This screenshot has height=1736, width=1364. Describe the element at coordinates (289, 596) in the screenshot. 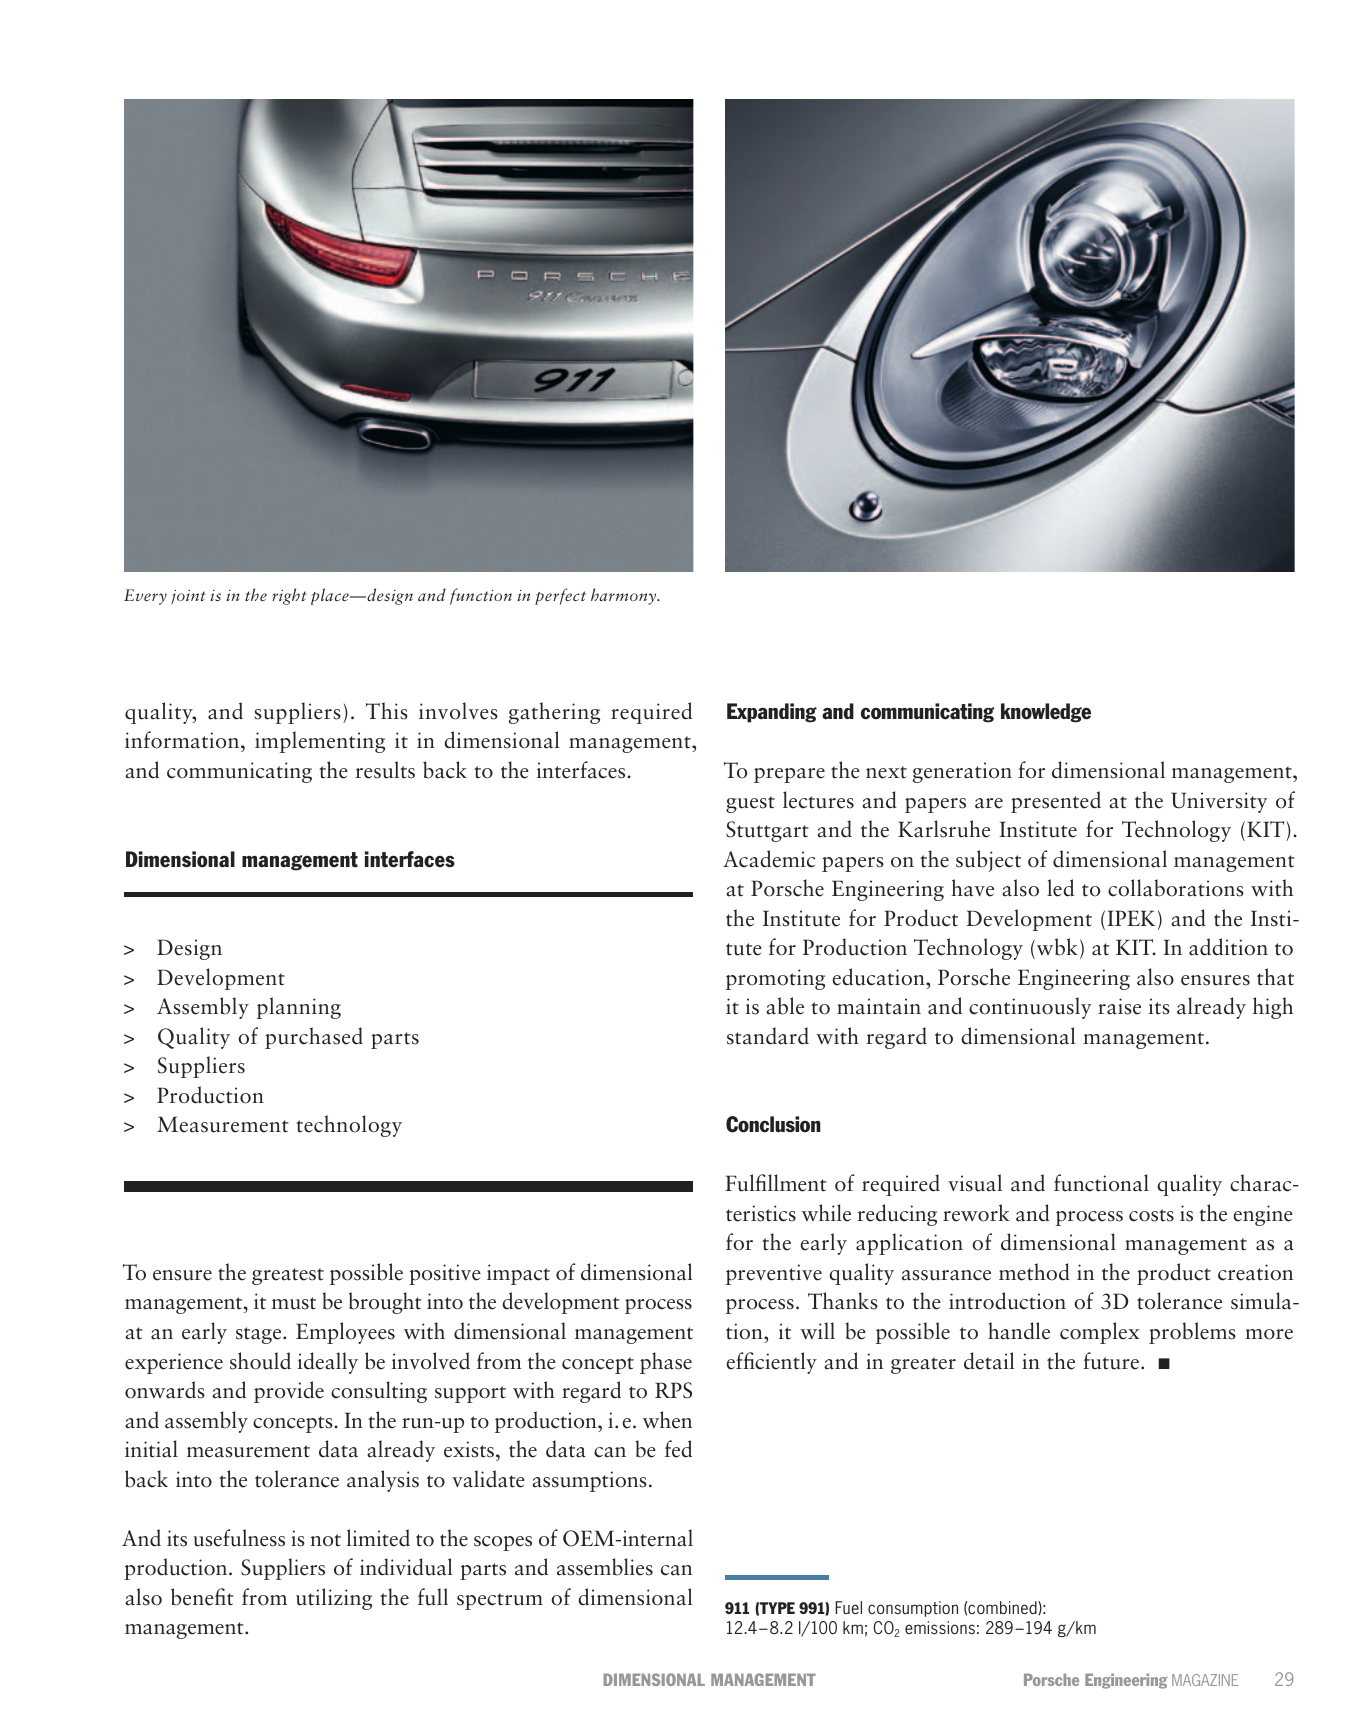

I see `right` at that location.
